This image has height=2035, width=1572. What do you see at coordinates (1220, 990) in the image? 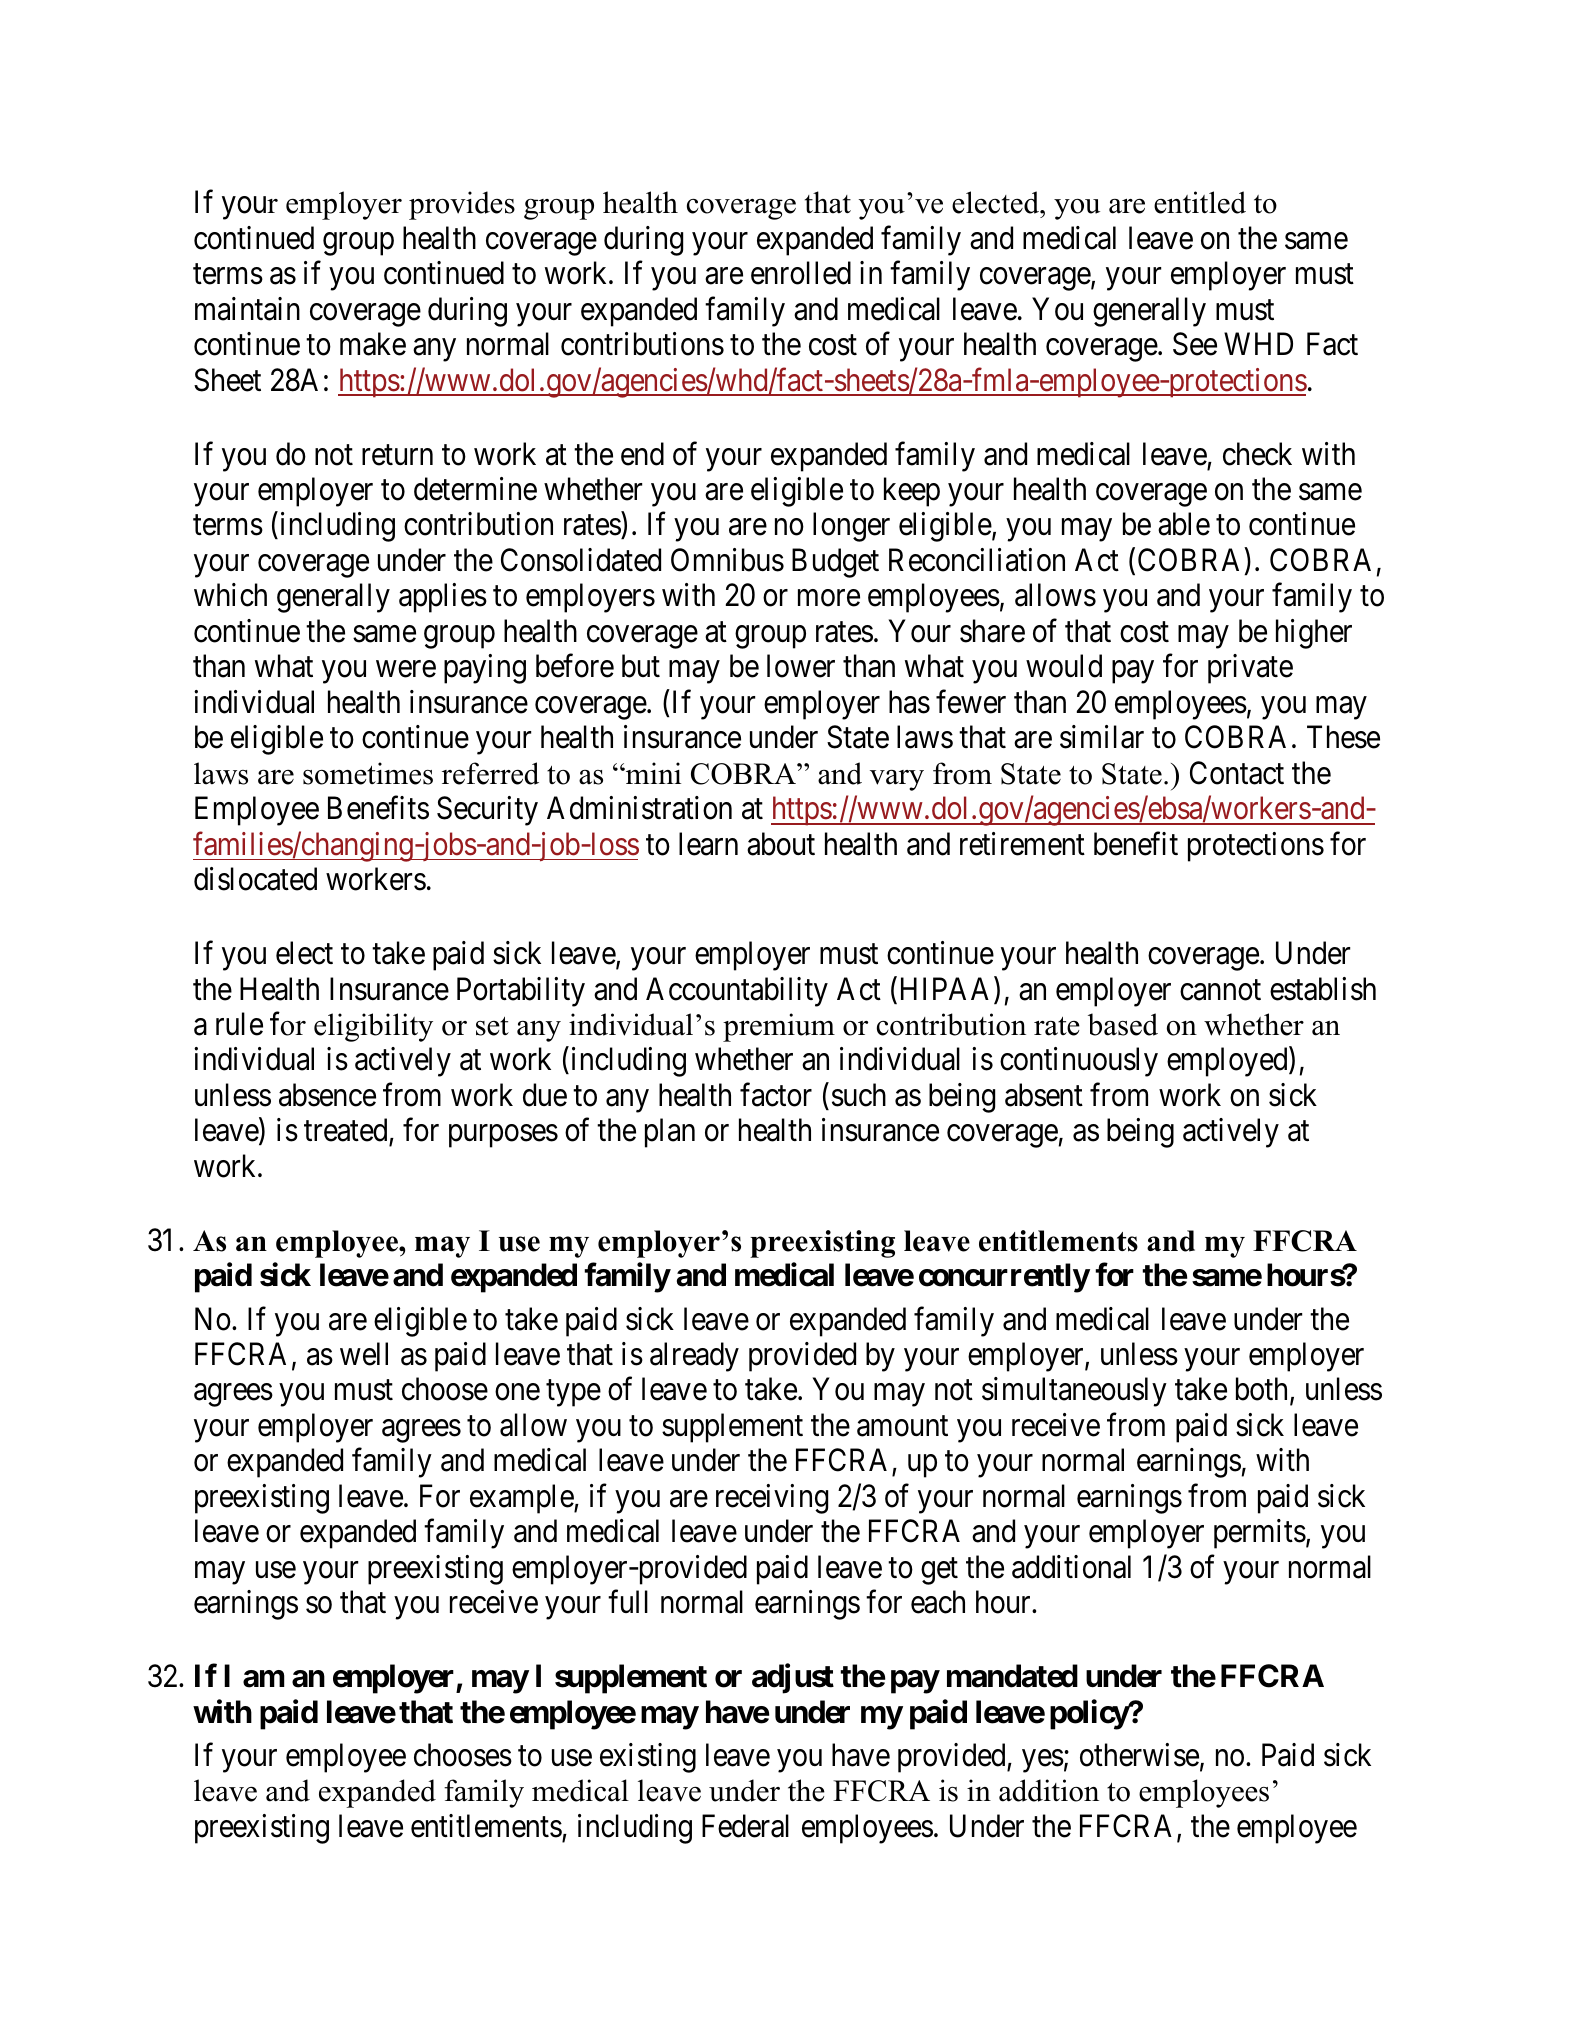
I see `cannot` at bounding box center [1220, 990].
